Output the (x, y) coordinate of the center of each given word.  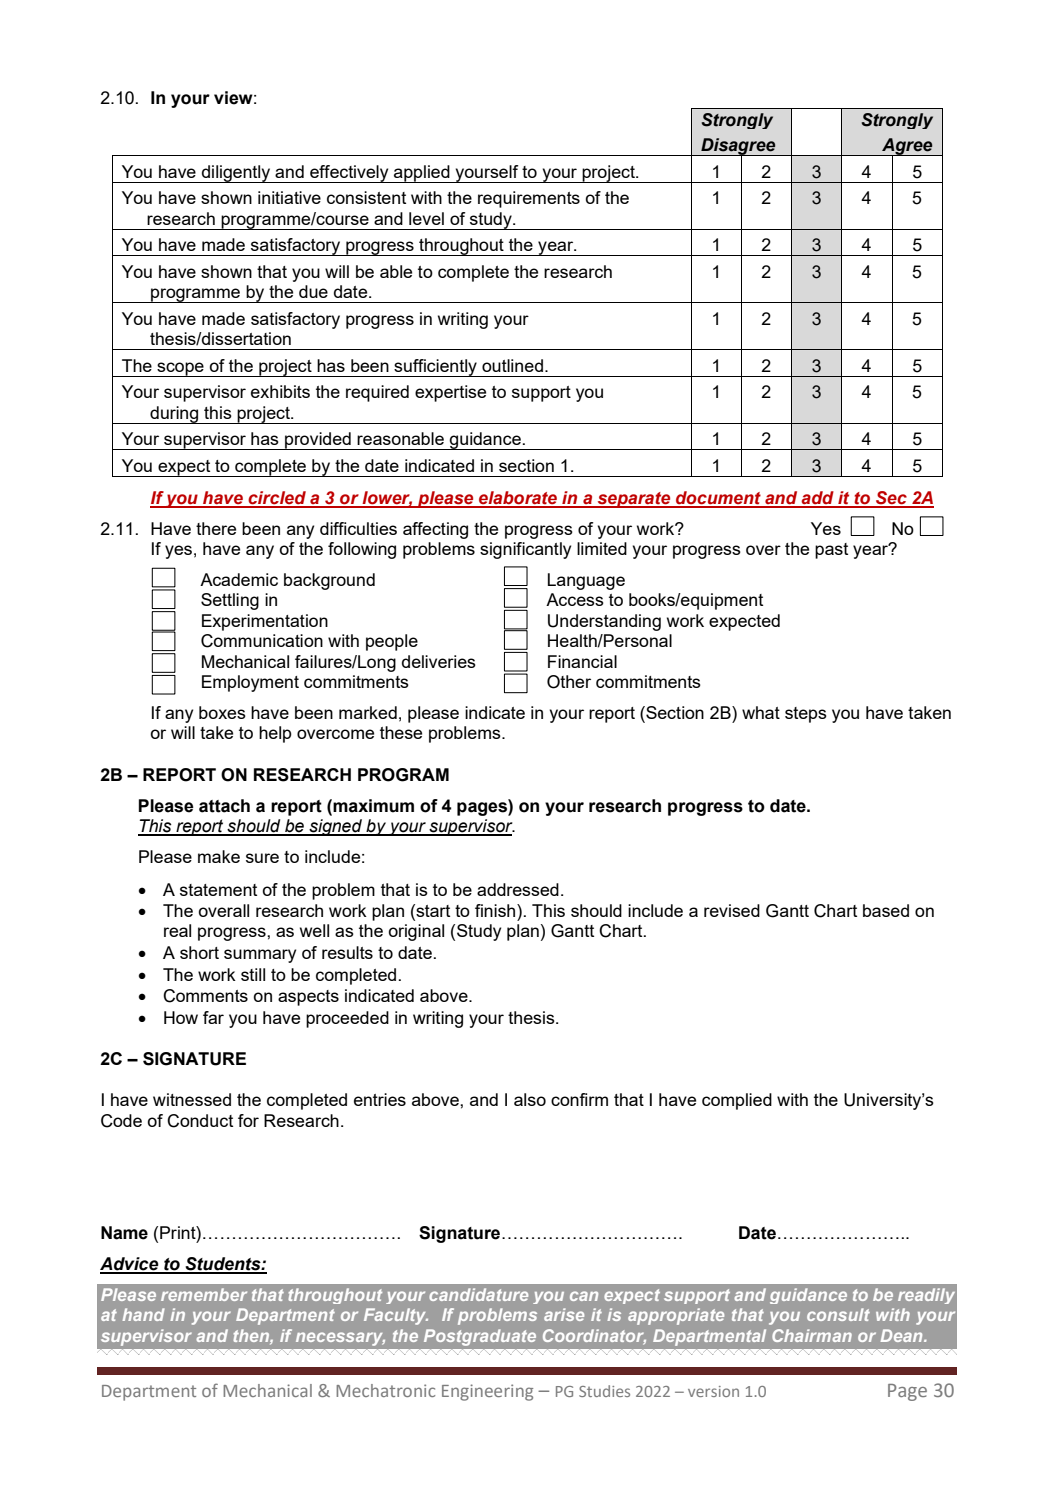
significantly (525, 550)
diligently (236, 174)
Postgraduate (480, 1337)
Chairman (812, 1335)
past (831, 551)
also (530, 1099)
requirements (529, 199)
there (216, 528)
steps (806, 715)
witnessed (192, 1099)
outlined (512, 365)
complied (737, 1101)
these (401, 732)
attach (224, 806)
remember (204, 1294)
